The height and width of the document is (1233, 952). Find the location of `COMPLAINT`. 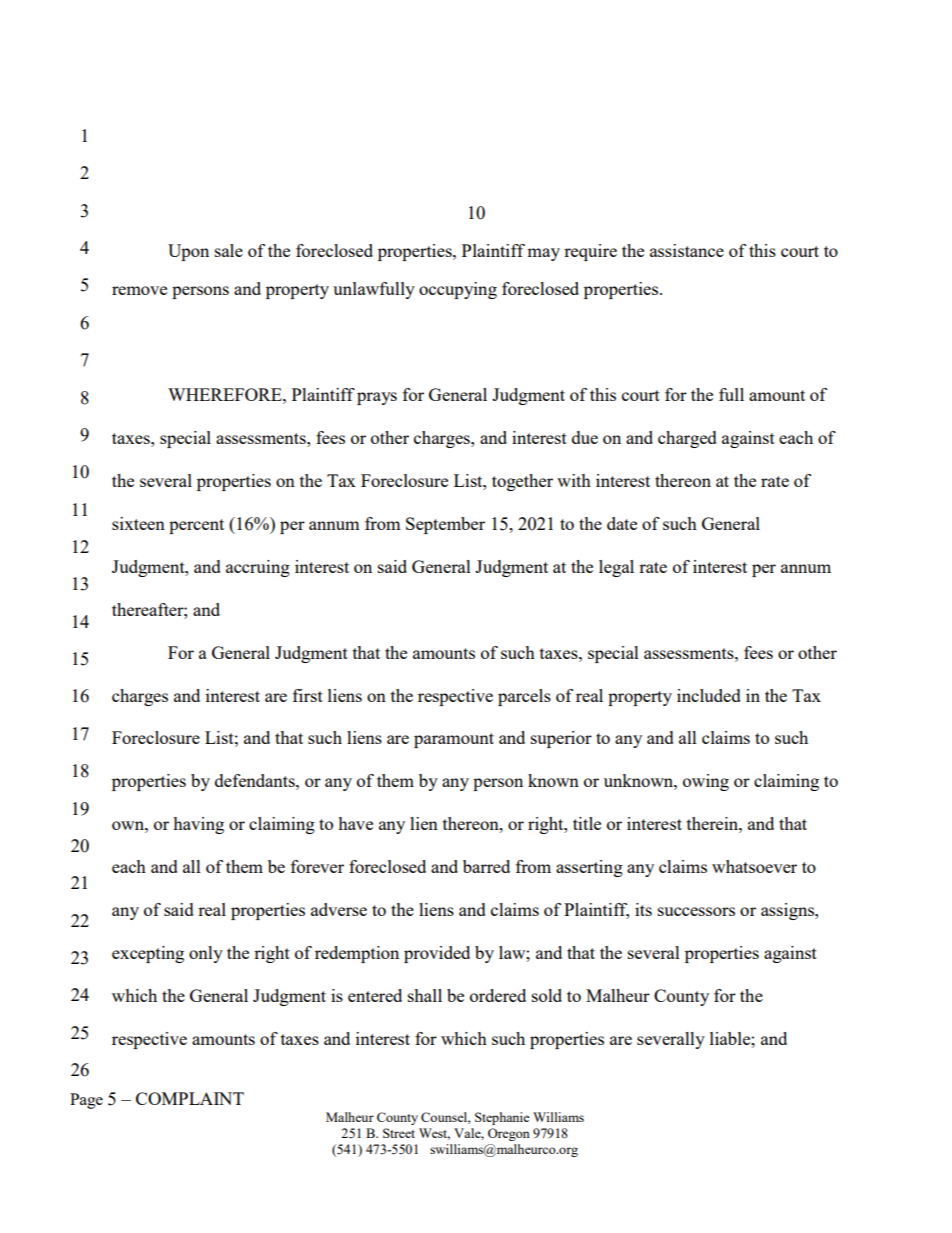

COMPLAINT is located at coordinates (190, 1098).
